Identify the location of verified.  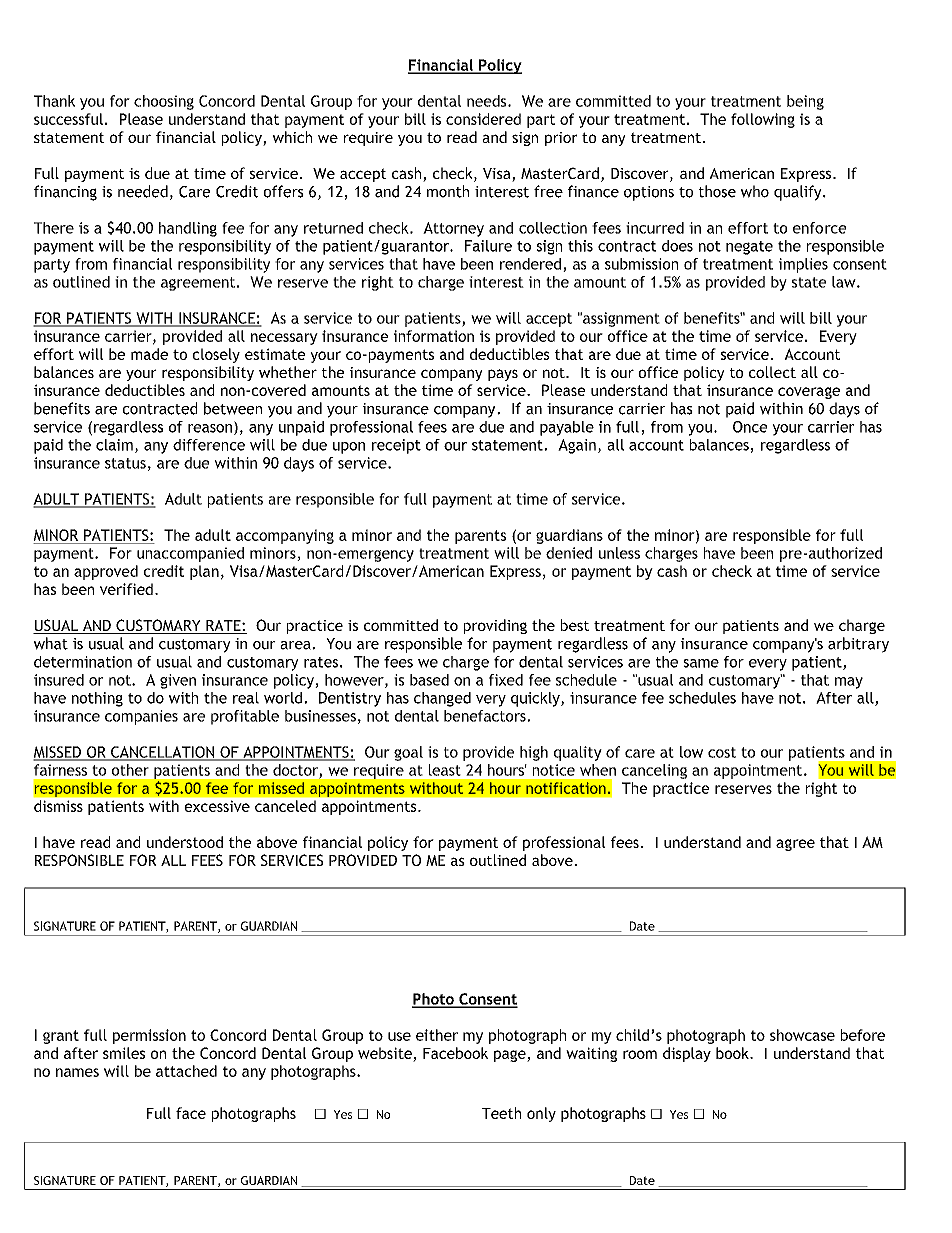
(126, 589).
